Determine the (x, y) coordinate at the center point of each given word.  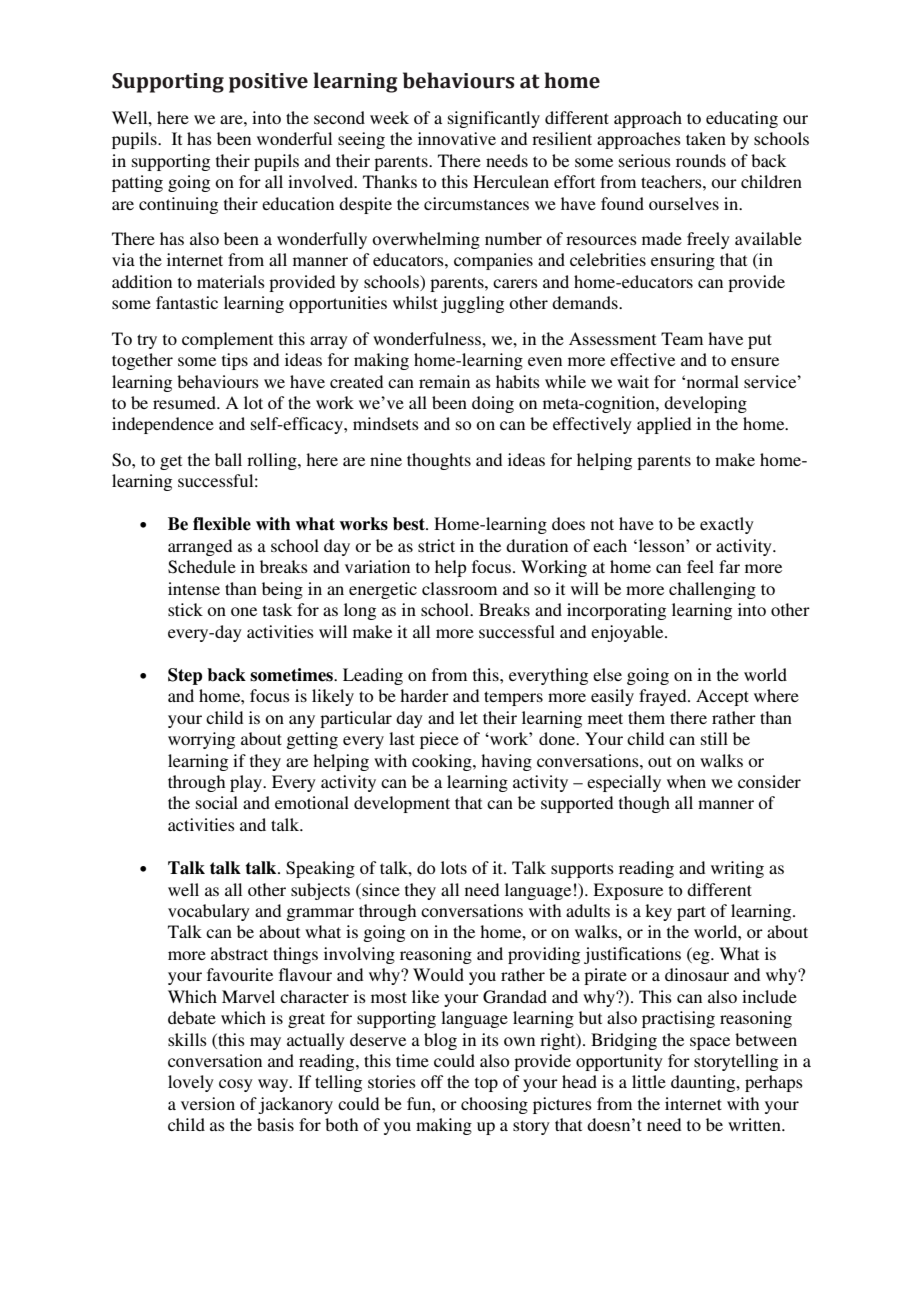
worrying (201, 740)
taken (706, 138)
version (208, 1103)
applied (664, 425)
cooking (443, 762)
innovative (457, 138)
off (432, 1081)
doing (493, 404)
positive (268, 83)
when (686, 781)
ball (228, 459)
